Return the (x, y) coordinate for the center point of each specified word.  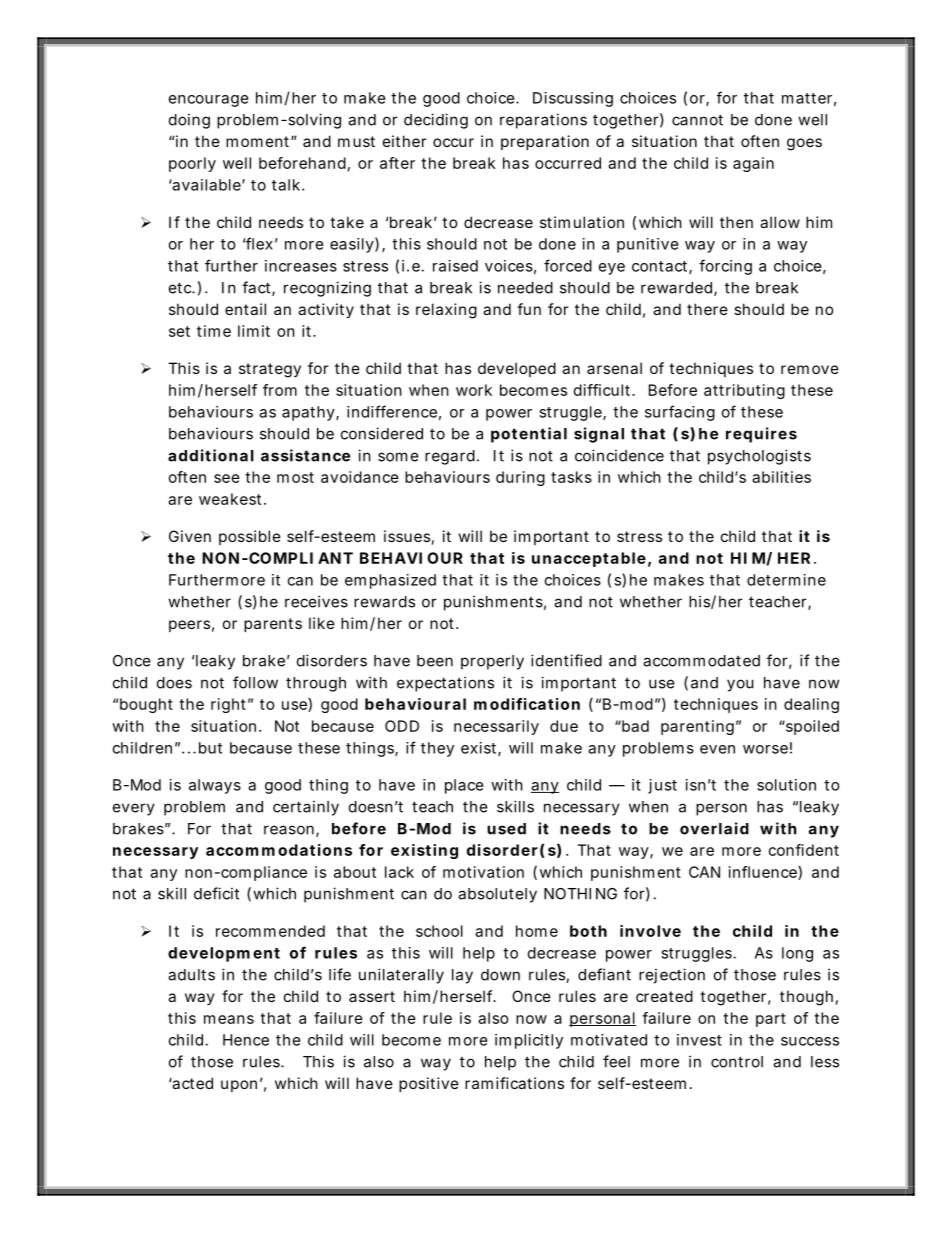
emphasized (390, 581)
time (214, 331)
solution (786, 785)
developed (517, 369)
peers (189, 626)
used (506, 829)
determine (786, 580)
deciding (436, 121)
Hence (246, 1040)
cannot (697, 120)
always (215, 786)
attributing (744, 391)
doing (189, 121)
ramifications (514, 1083)
